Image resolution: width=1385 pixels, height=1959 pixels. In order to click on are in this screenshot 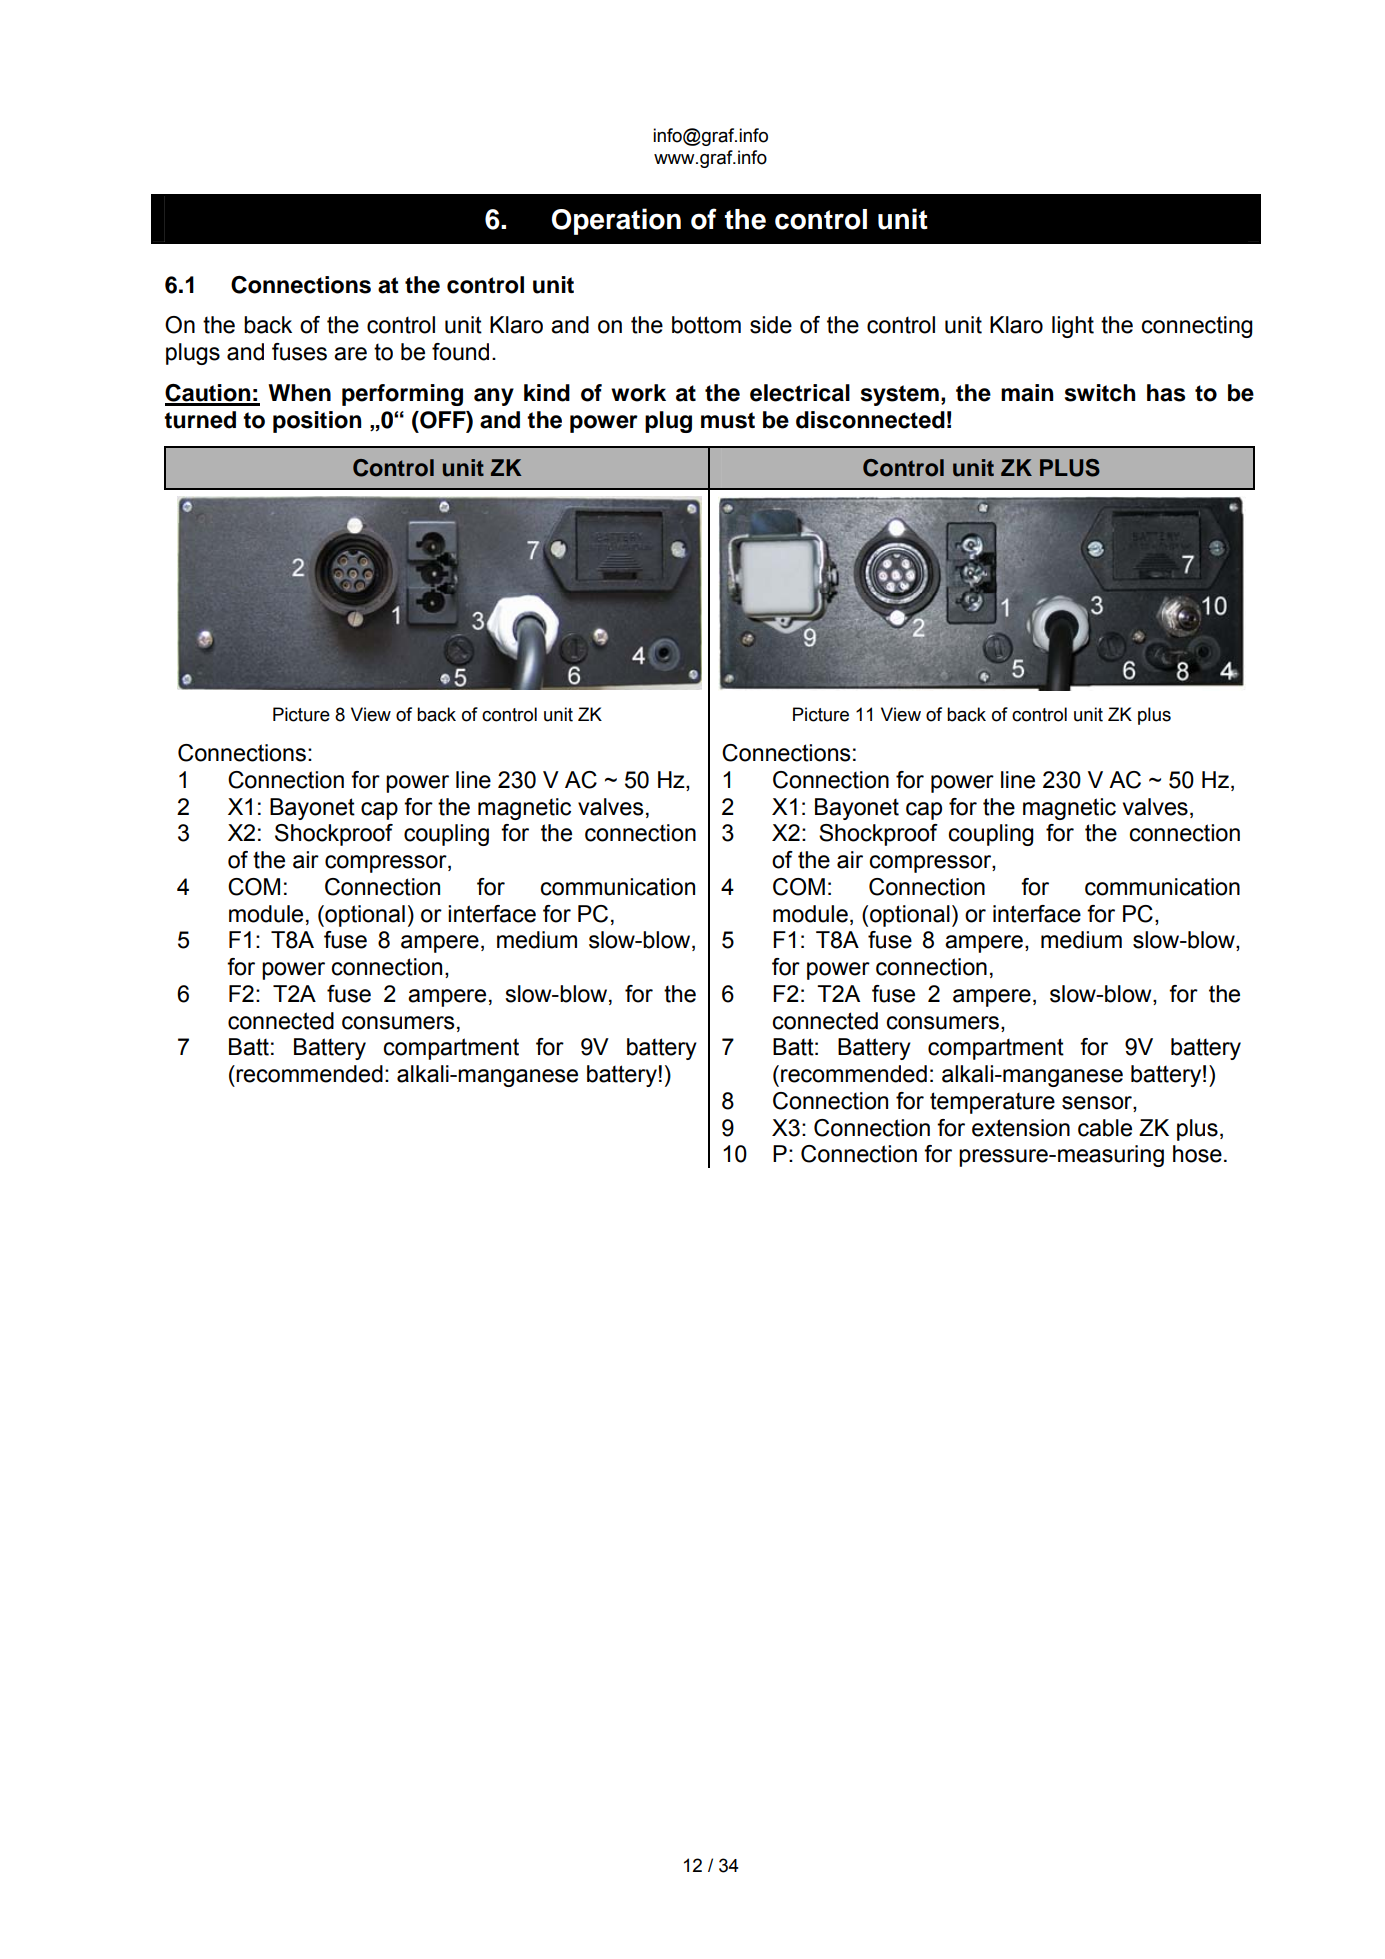, I will do `click(350, 354)`.
